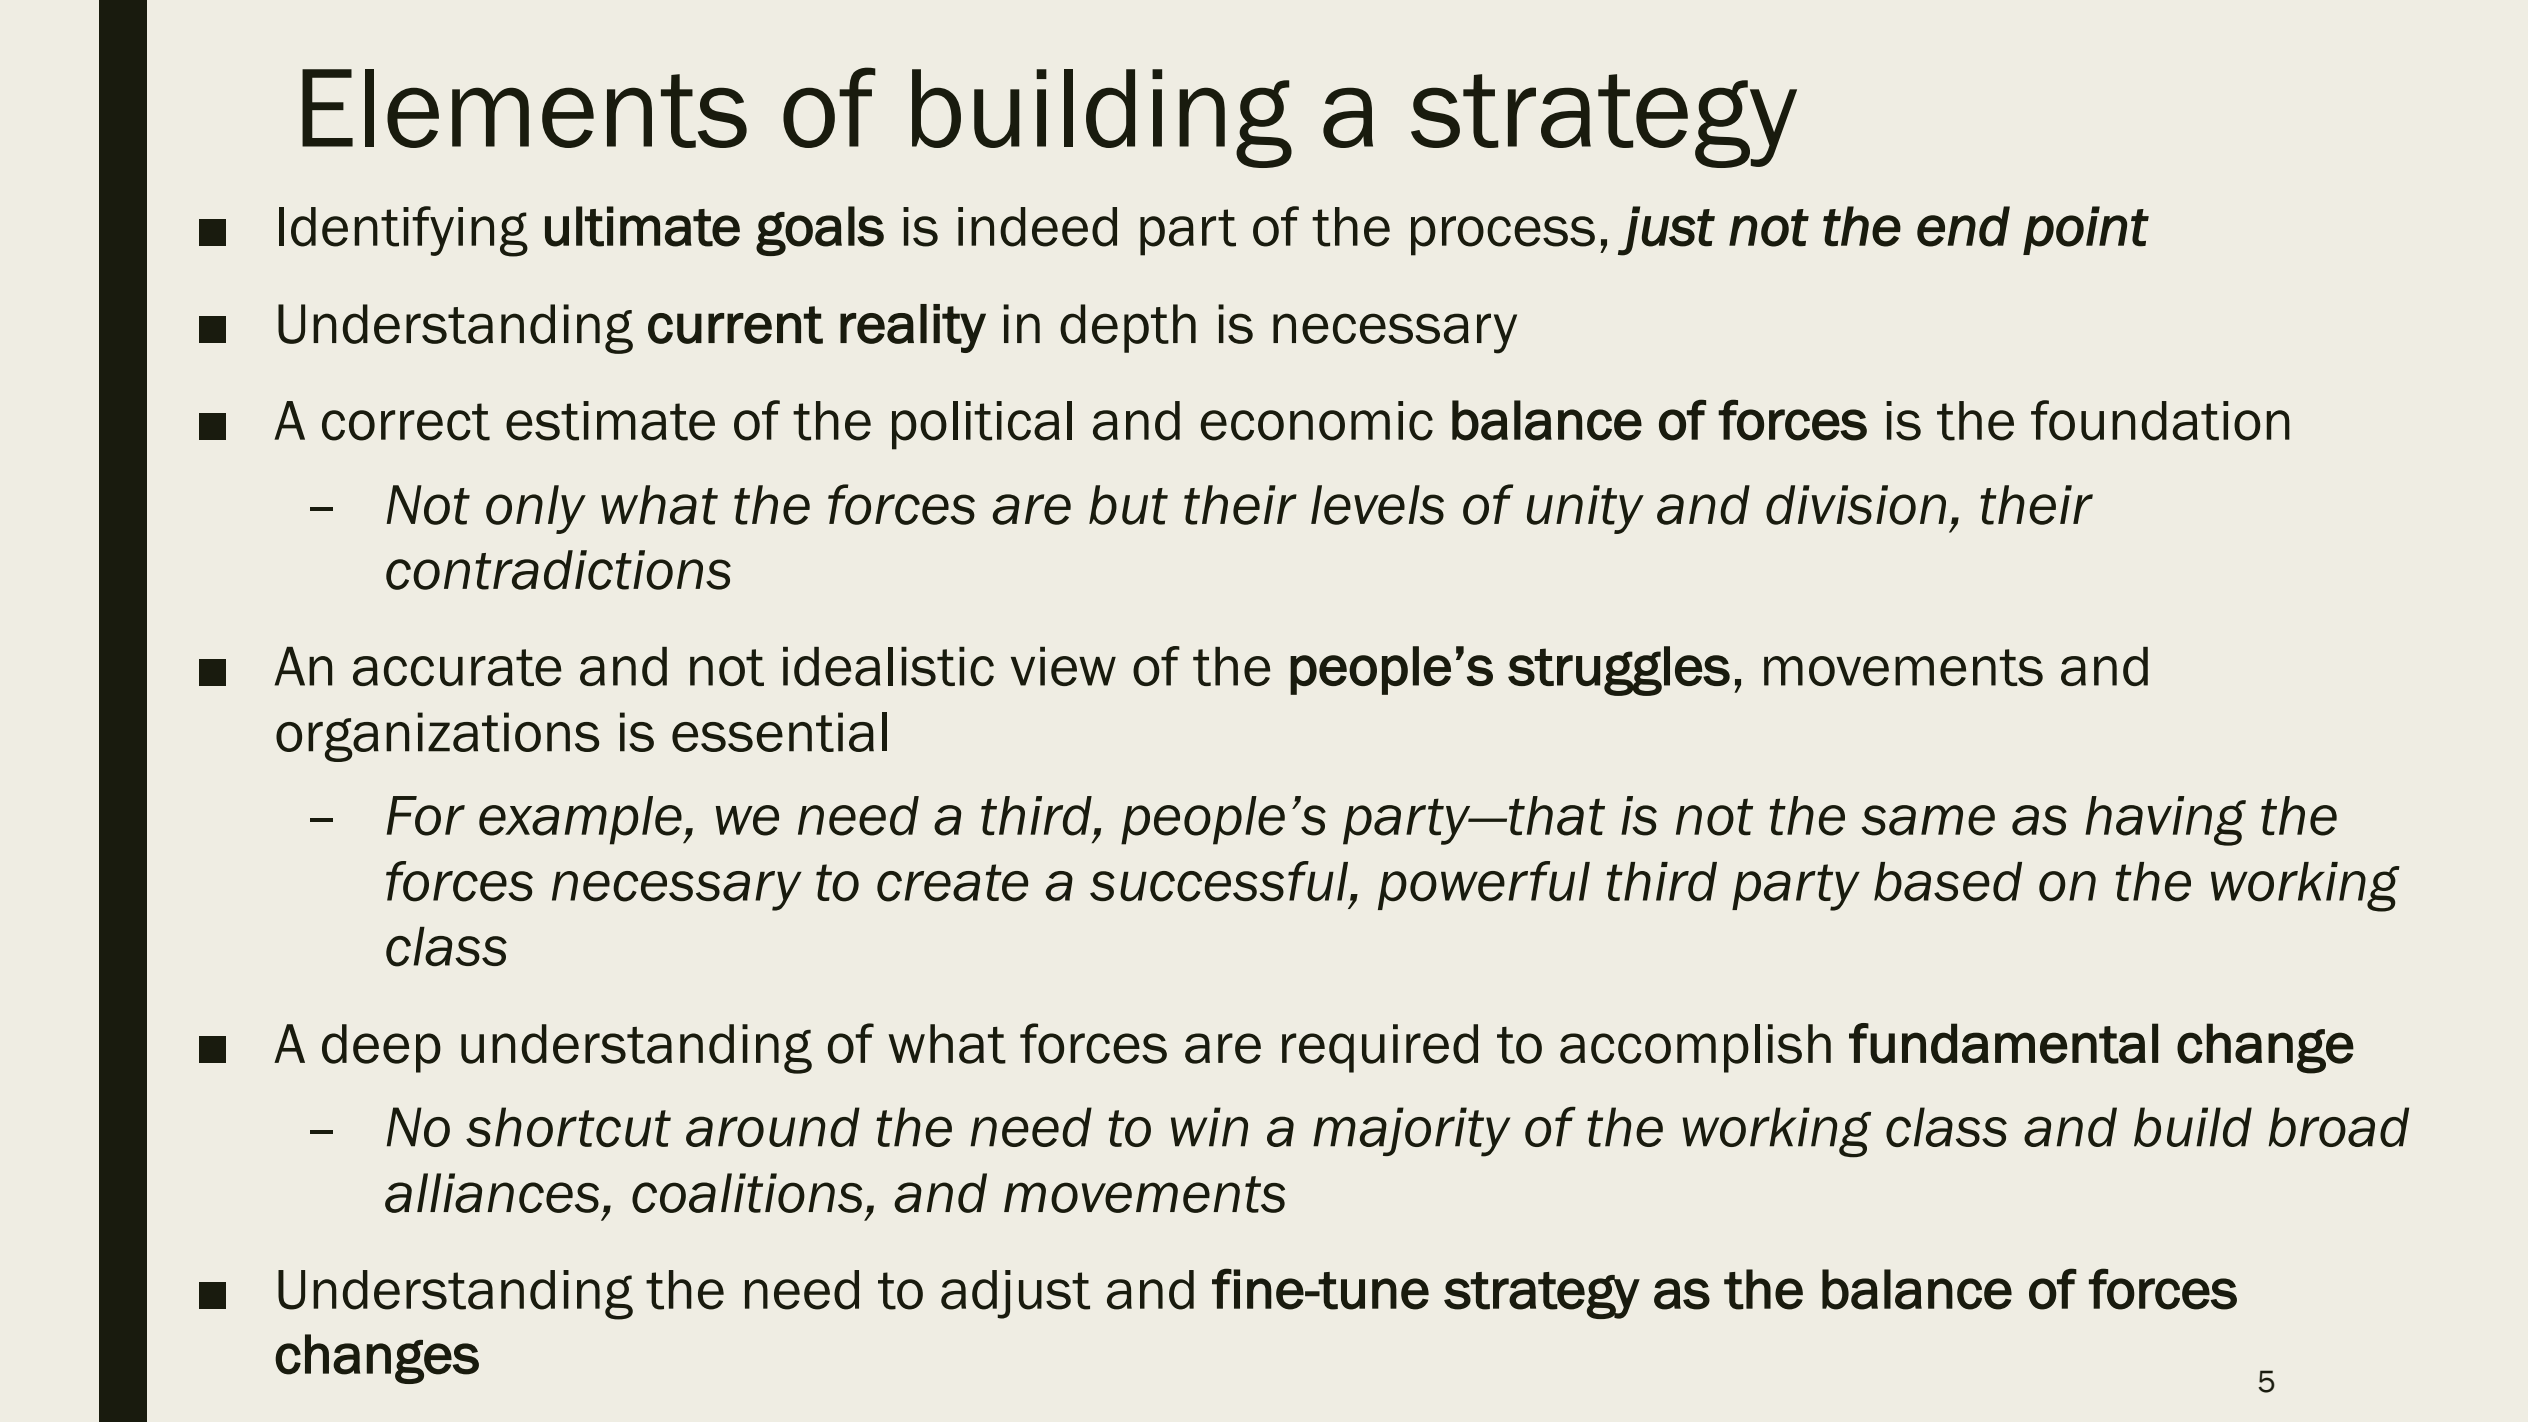  What do you see at coordinates (610, 421) in the page?
I see `estimate` at bounding box center [610, 421].
